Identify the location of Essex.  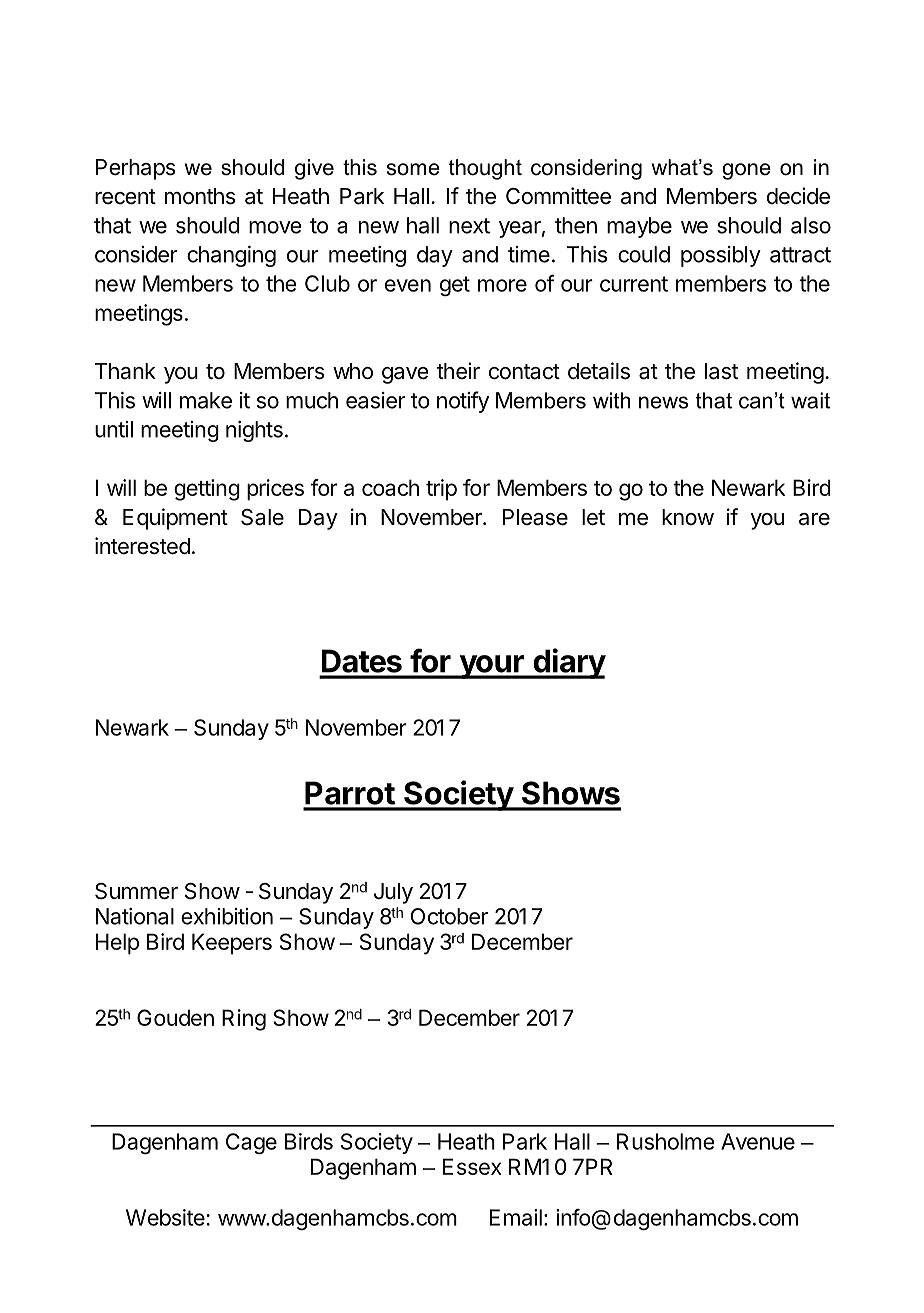
(472, 1166).
